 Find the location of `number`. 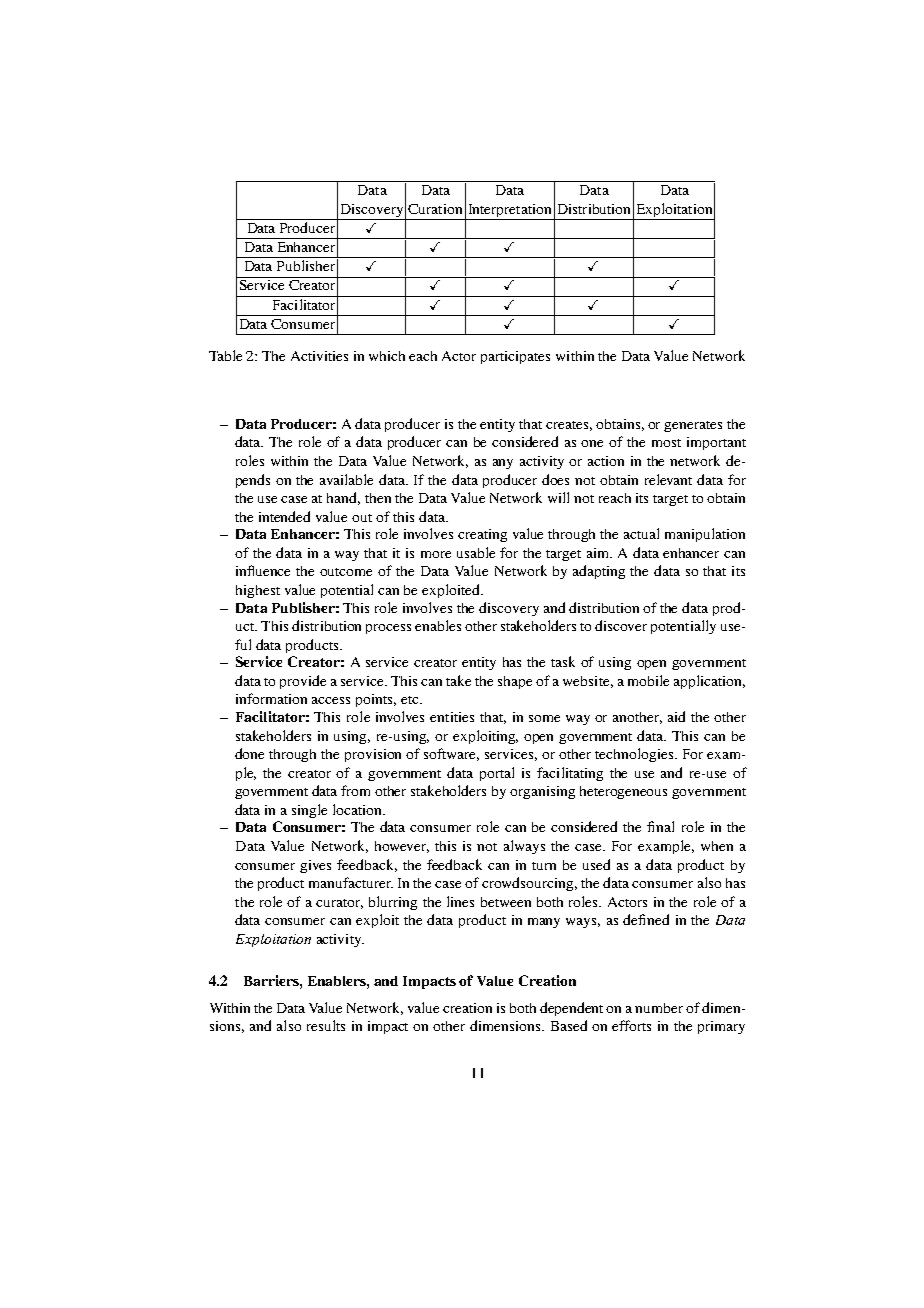

number is located at coordinates (659, 1008).
